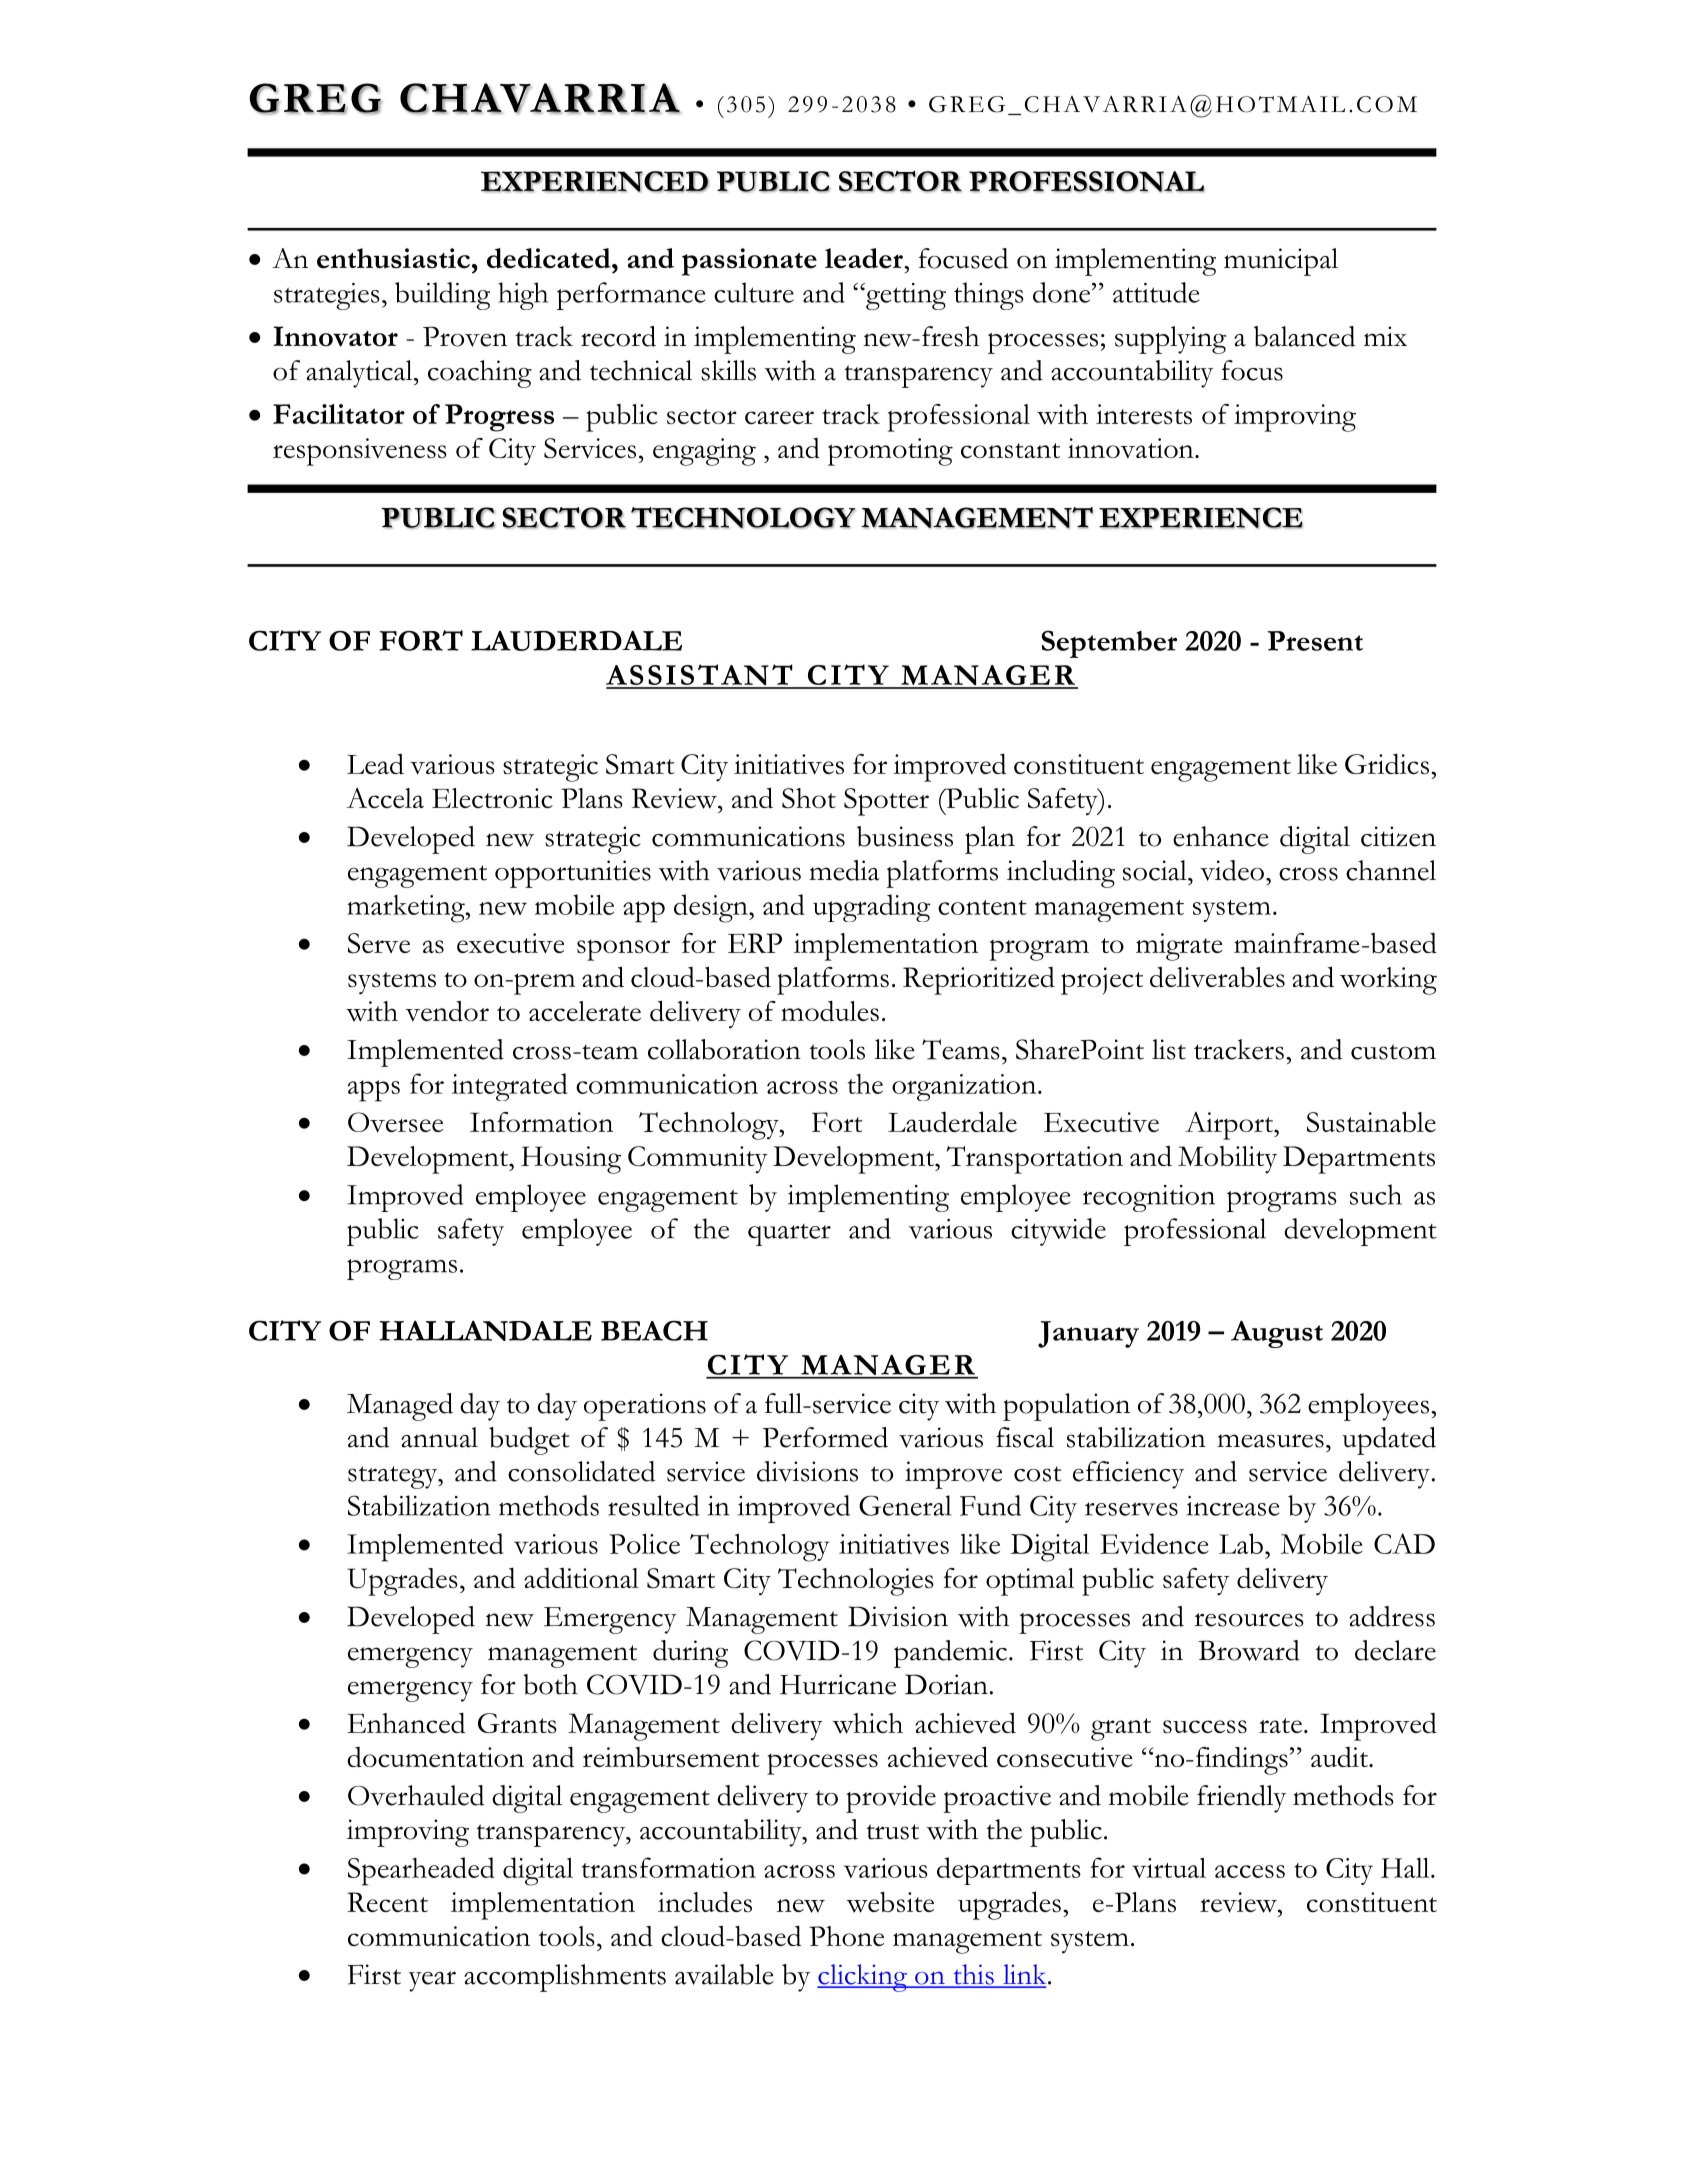 Image resolution: width=1684 pixels, height=2180 pixels. Describe the element at coordinates (1270, 1441) in the screenshot. I see `measures` at that location.
